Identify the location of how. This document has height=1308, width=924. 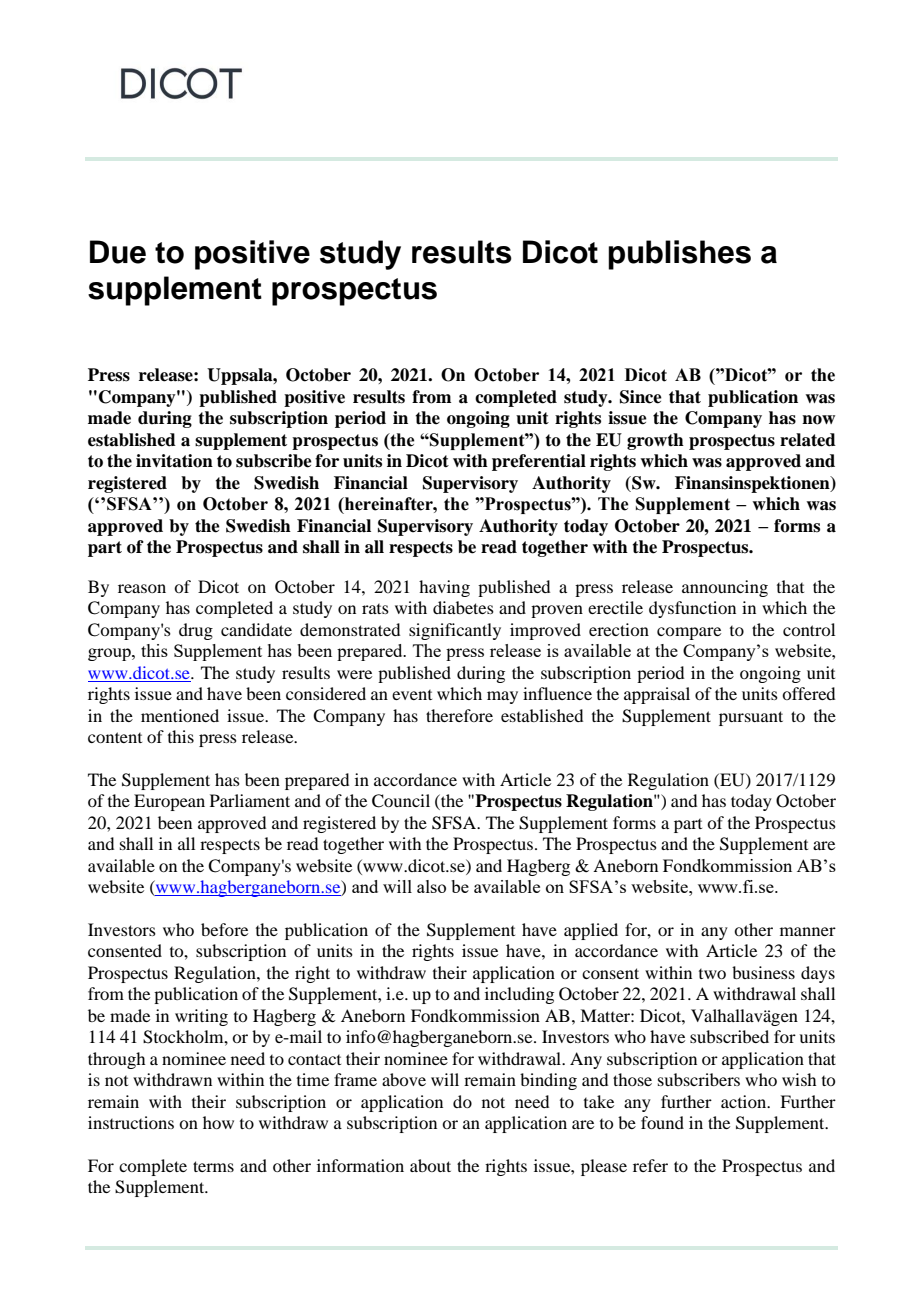
(218, 1122).
